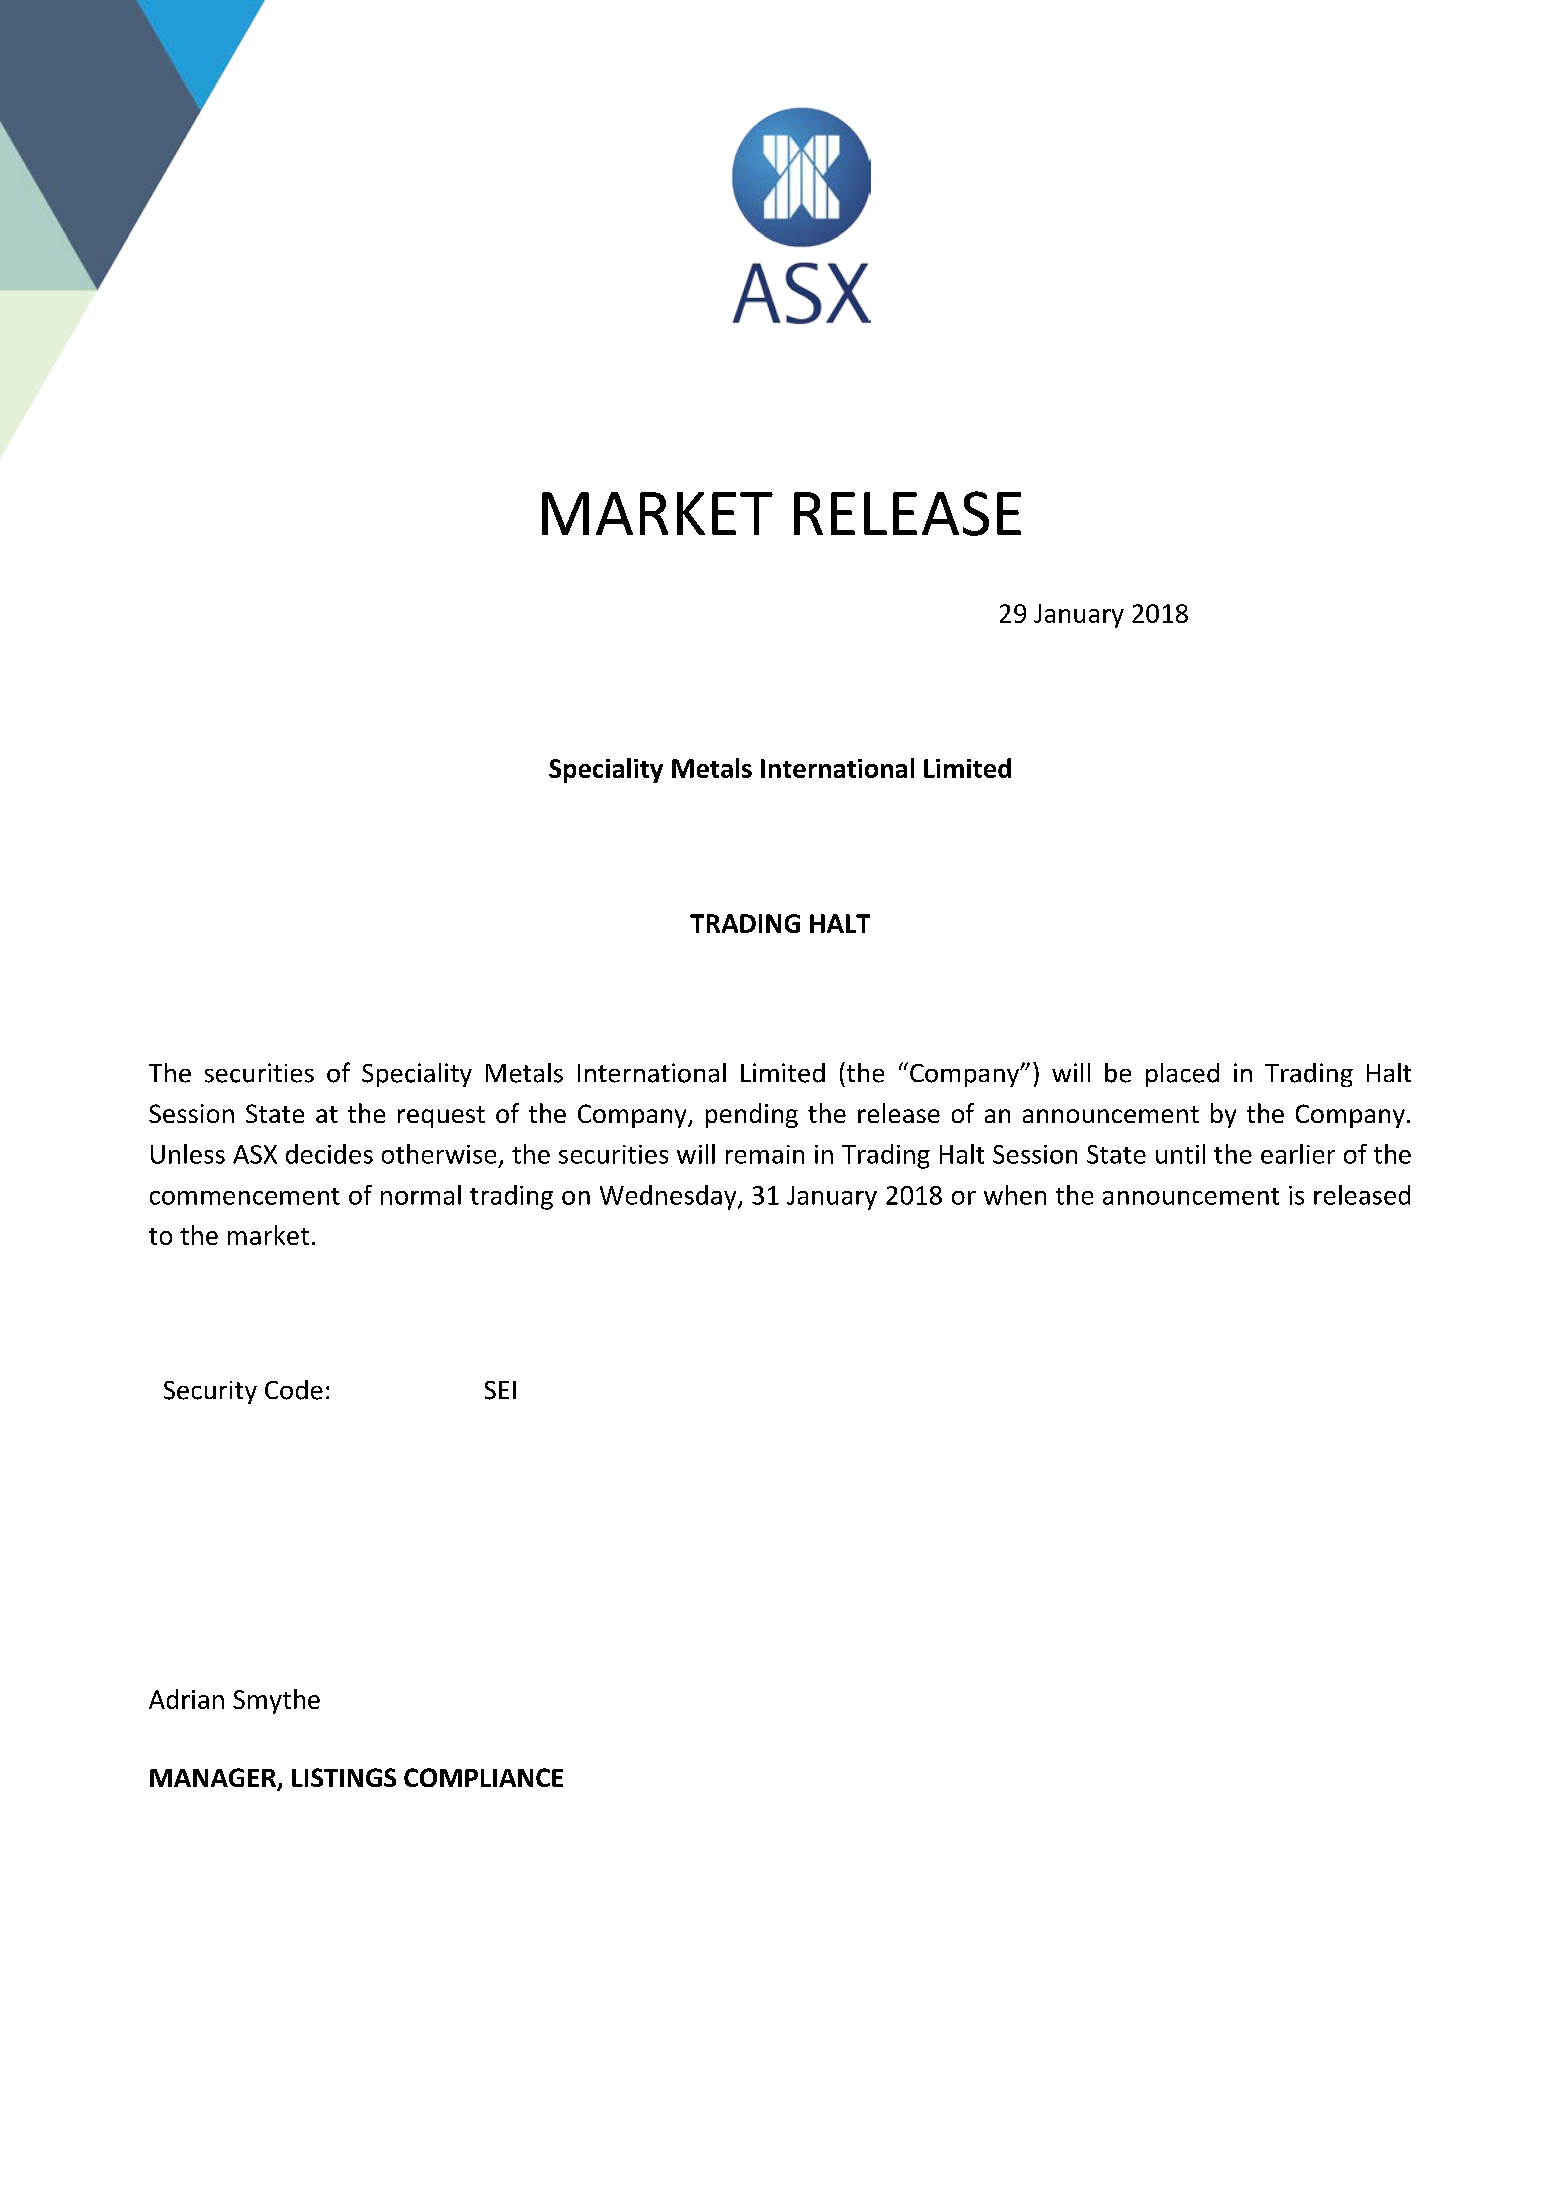 The height and width of the screenshot is (2208, 1561). Describe the element at coordinates (752, 1115) in the screenshot. I see `pending` at that location.
